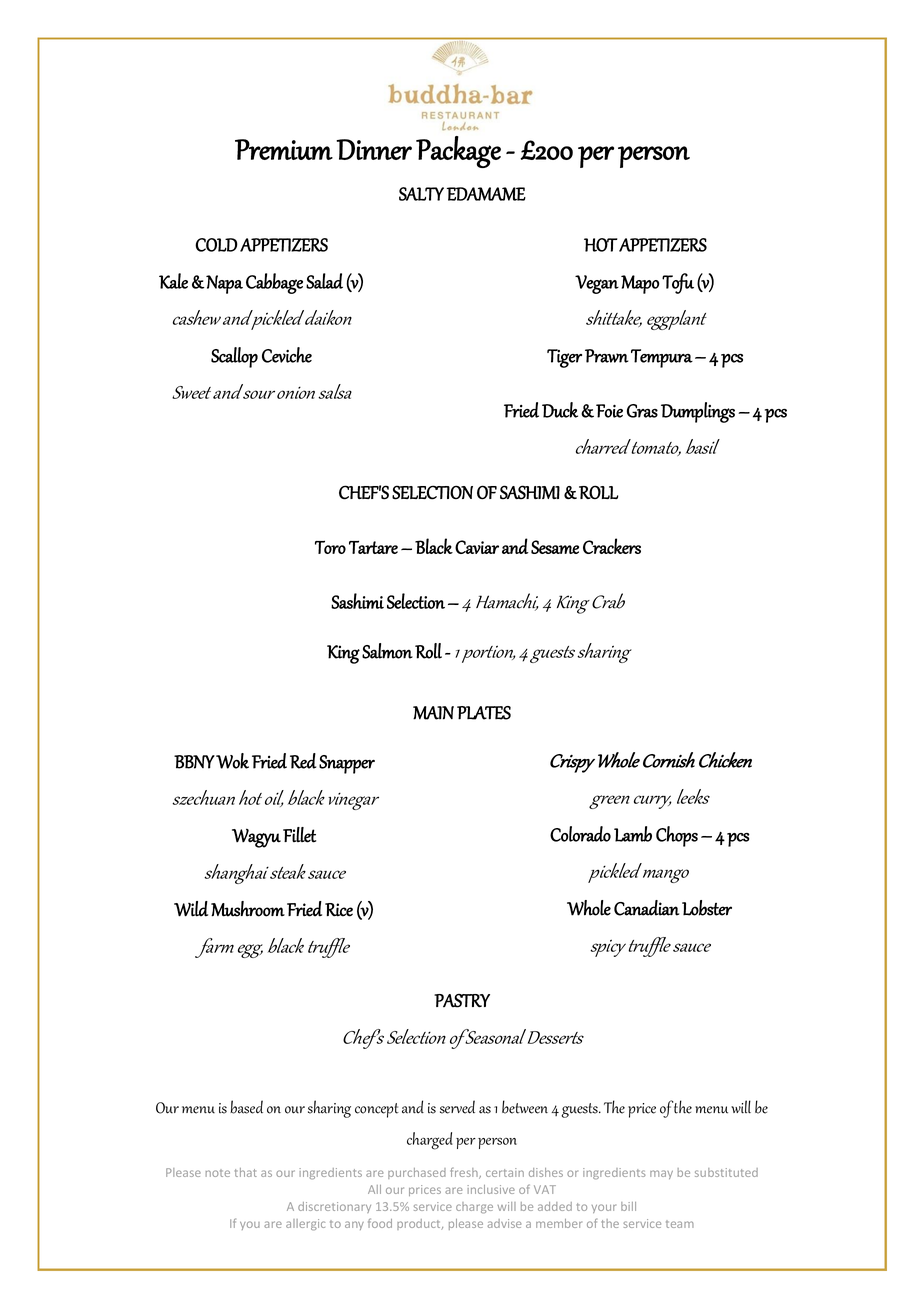  What do you see at coordinates (580, 834) in the screenshot?
I see `Colorado` at bounding box center [580, 834].
